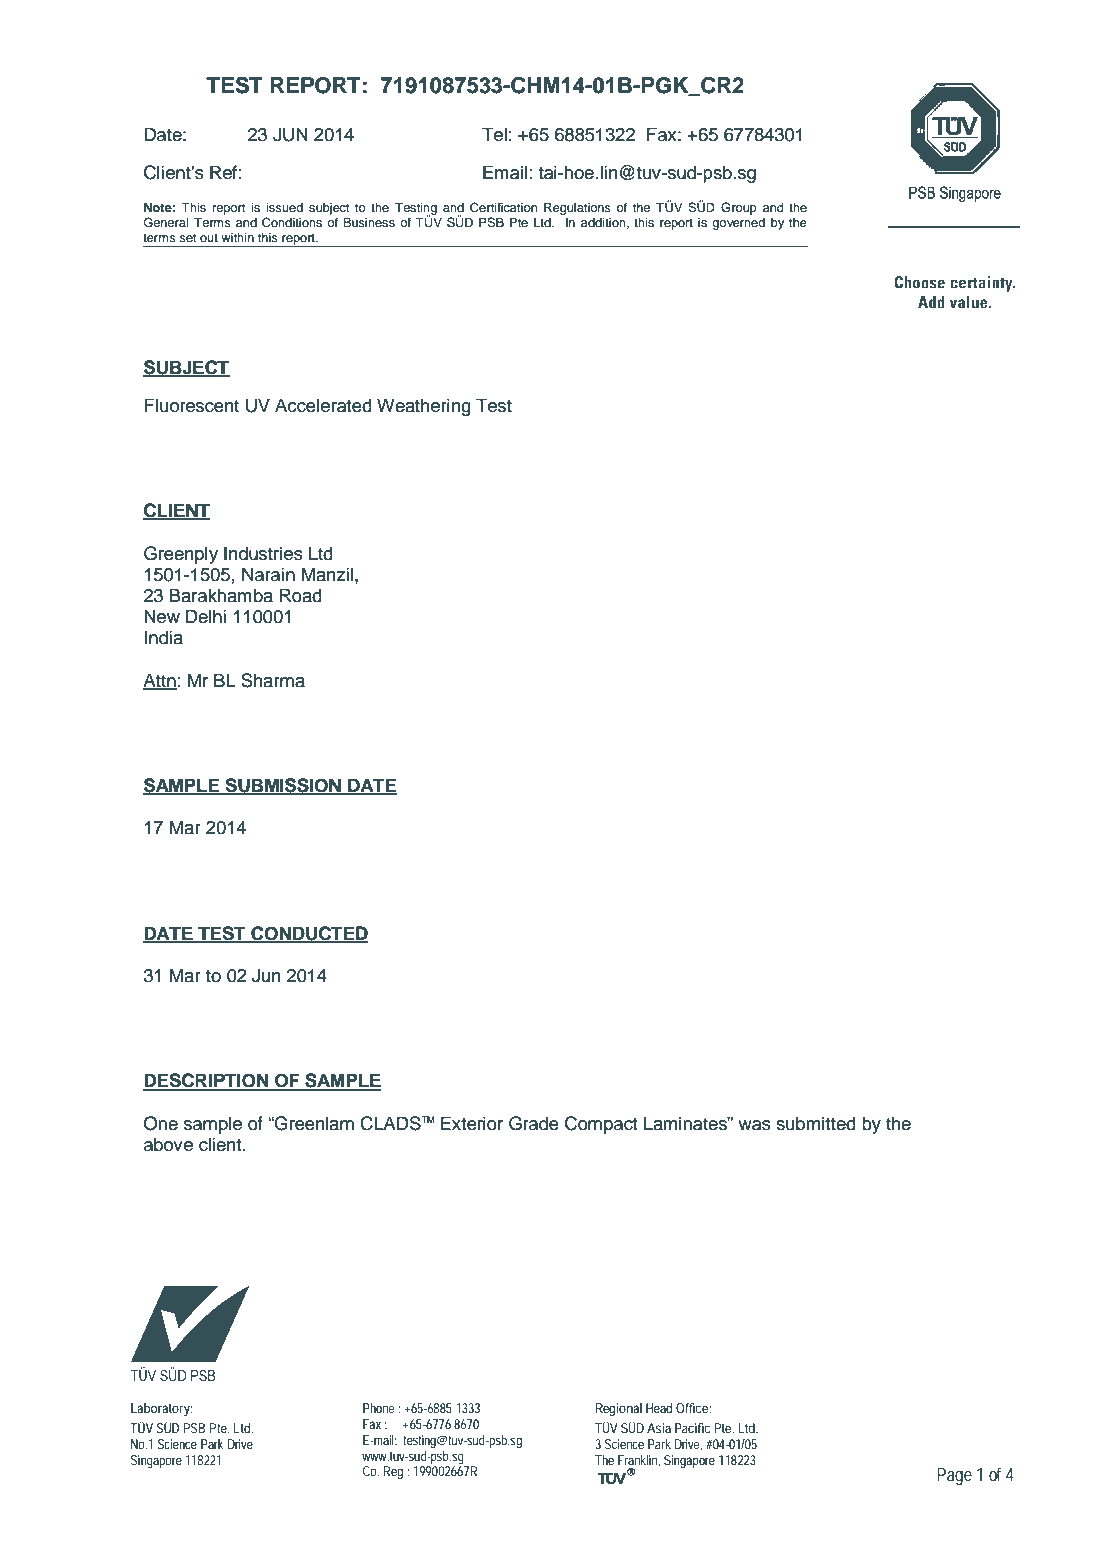 Image resolution: width=1094 pixels, height=1547 pixels. Describe the element at coordinates (577, 208) in the page. I see `Regulations` at that location.
